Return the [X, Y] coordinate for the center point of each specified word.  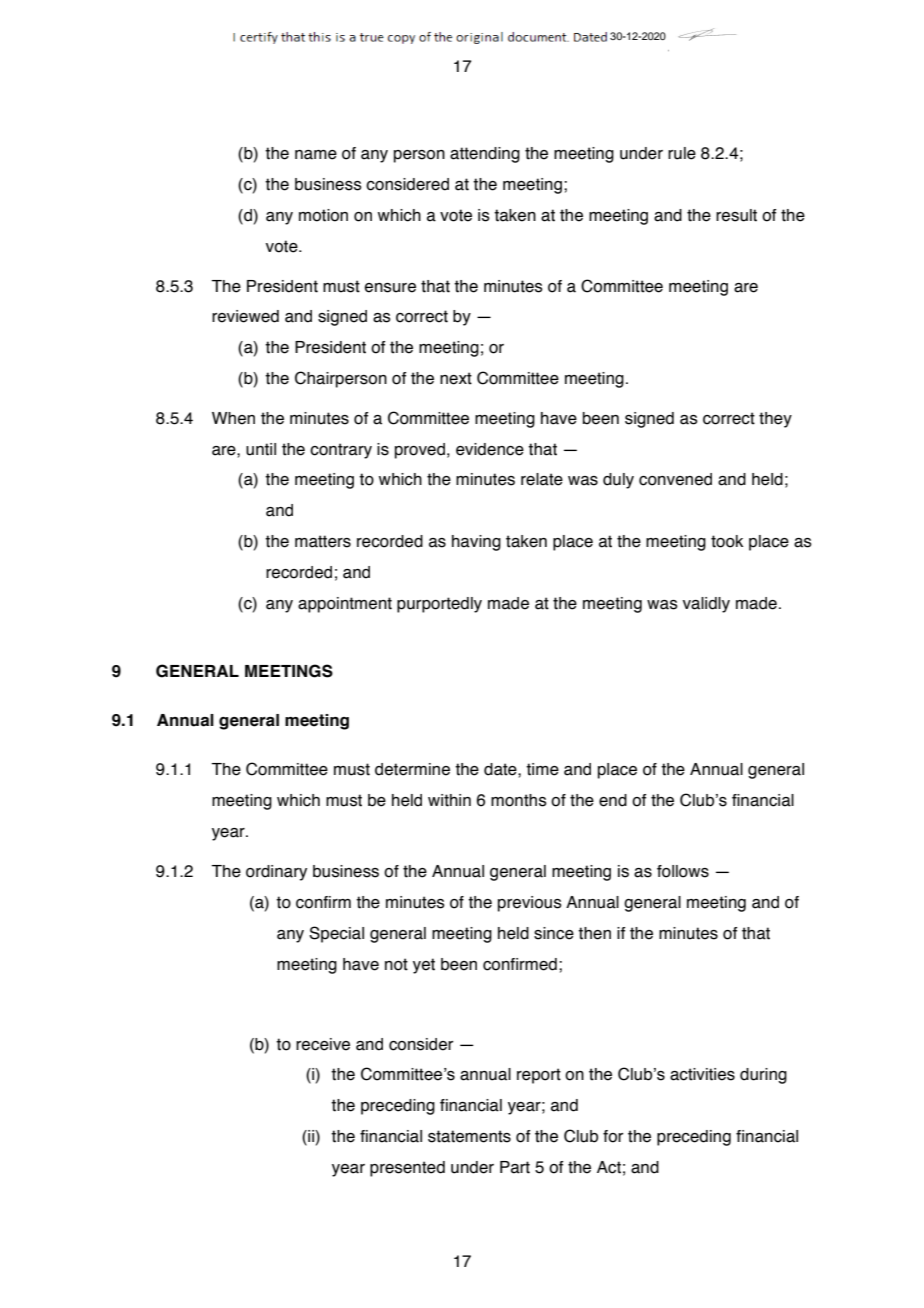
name [316, 155]
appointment [345, 605]
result [736, 215]
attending [485, 155]
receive [323, 1044]
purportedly [439, 605]
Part [515, 1167]
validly [706, 605]
